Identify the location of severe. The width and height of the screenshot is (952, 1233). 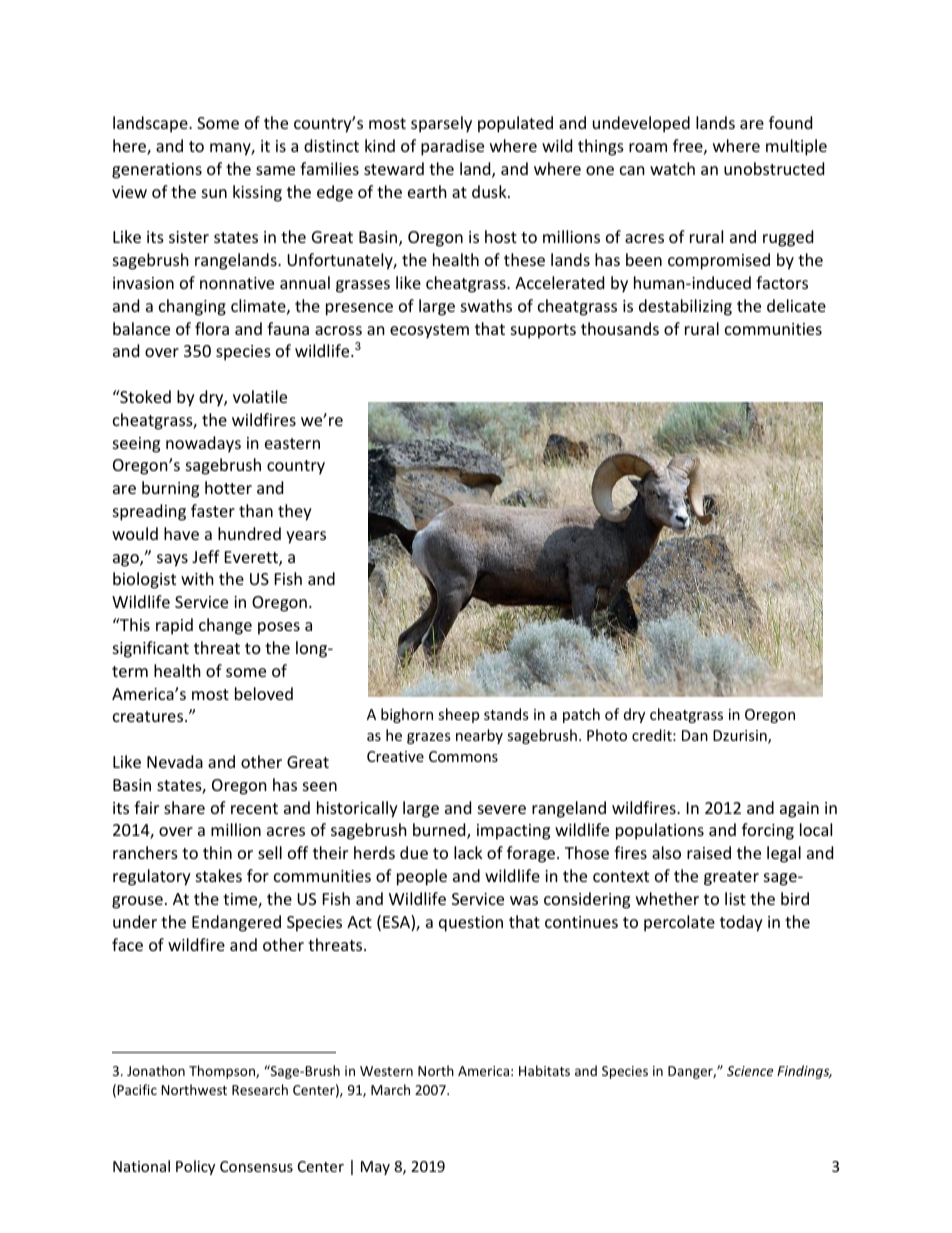
(502, 809).
